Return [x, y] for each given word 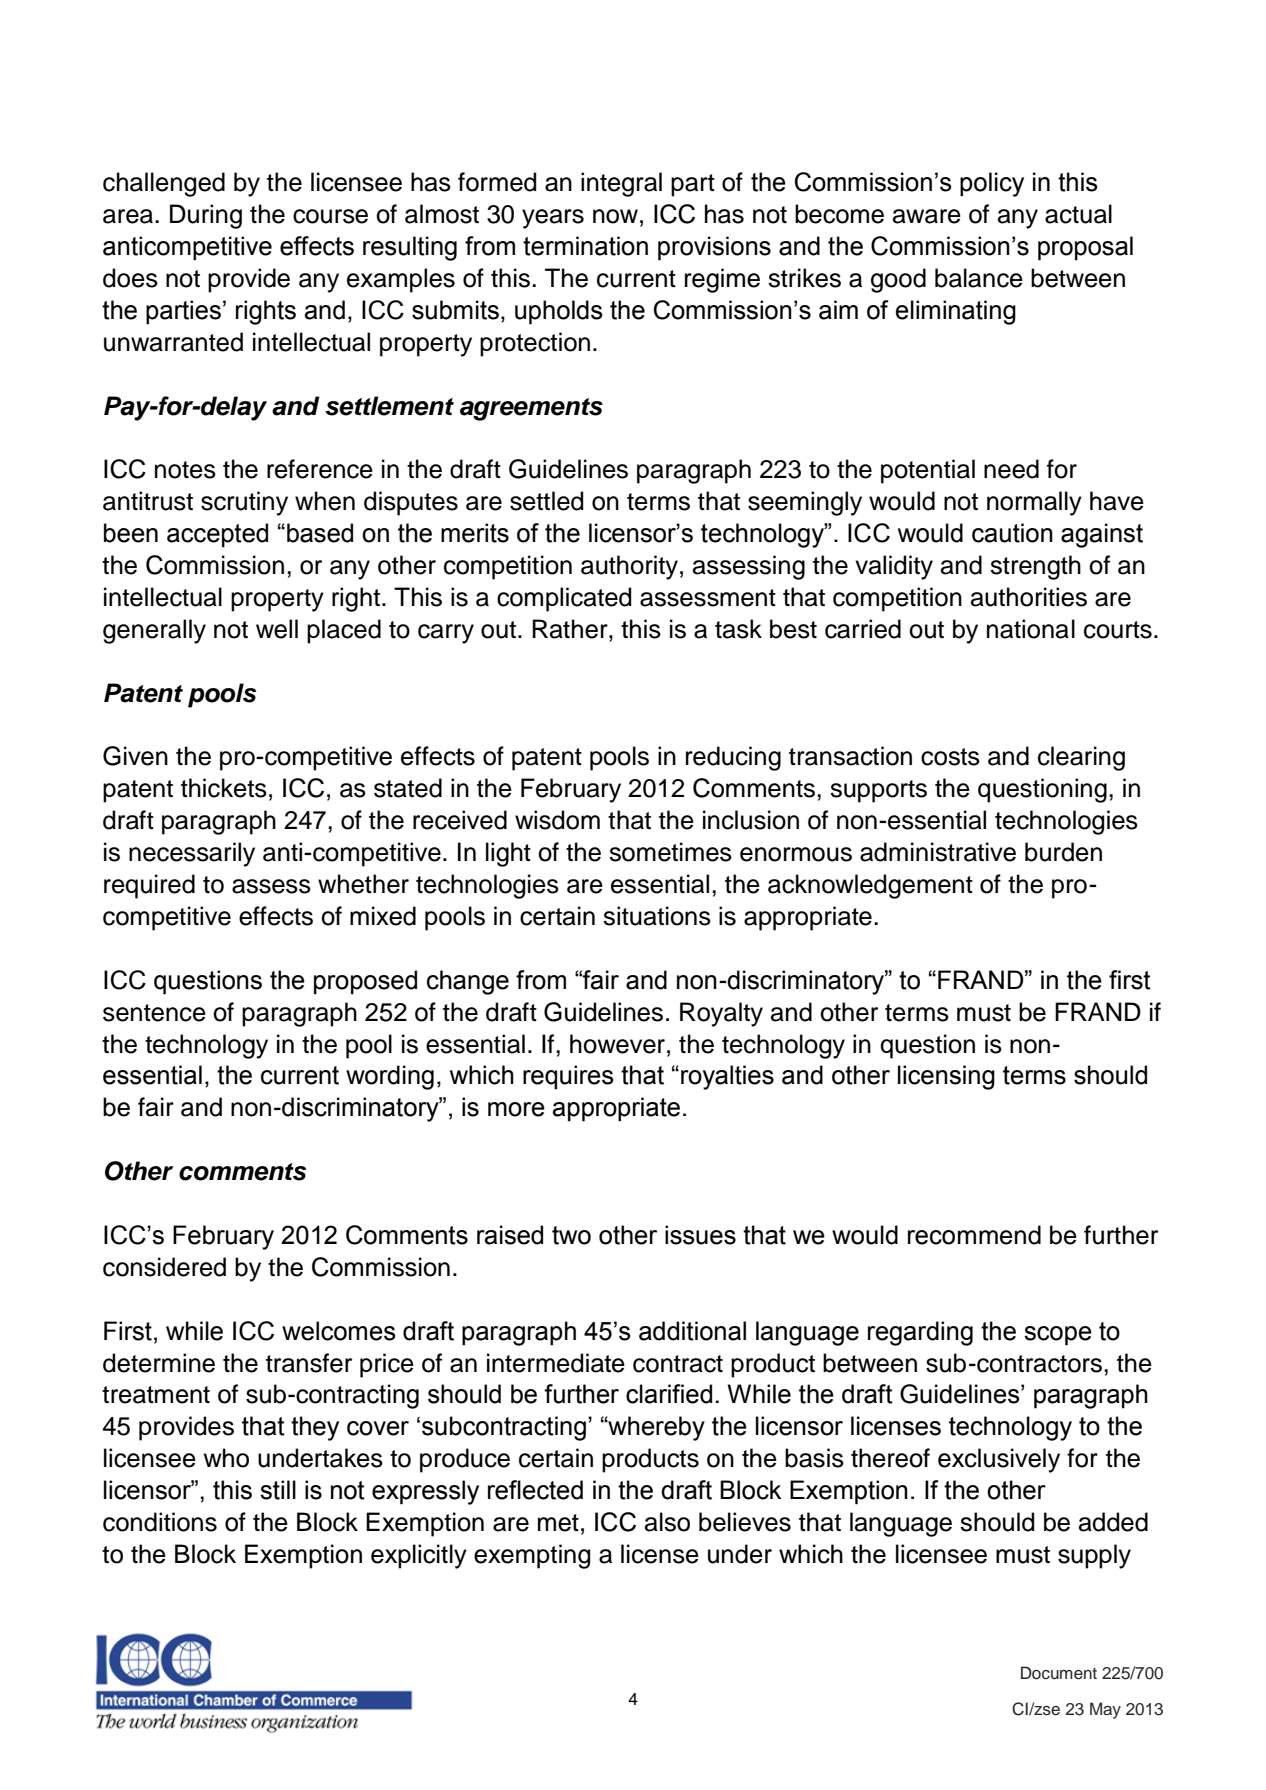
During [206, 216]
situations [657, 916]
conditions [160, 1522]
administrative [938, 852]
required [149, 886]
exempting [532, 1556]
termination [585, 246]
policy [992, 184]
